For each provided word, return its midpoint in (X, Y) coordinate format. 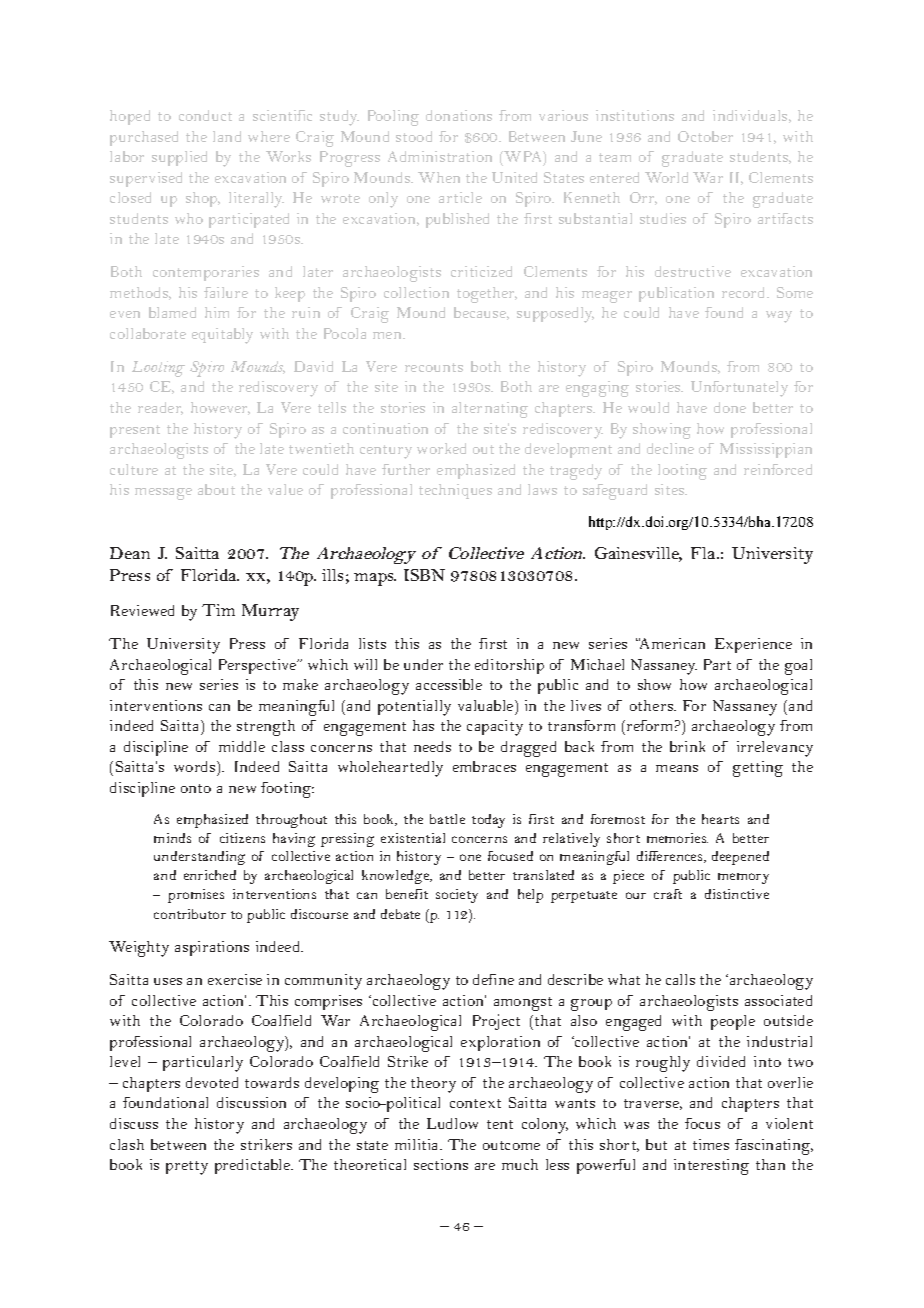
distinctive (737, 894)
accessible (449, 684)
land (227, 136)
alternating (490, 410)
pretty (187, 1168)
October (705, 136)
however (220, 408)
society (457, 896)
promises (196, 896)
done (730, 407)
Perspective (259, 666)
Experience (753, 645)
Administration (440, 156)
